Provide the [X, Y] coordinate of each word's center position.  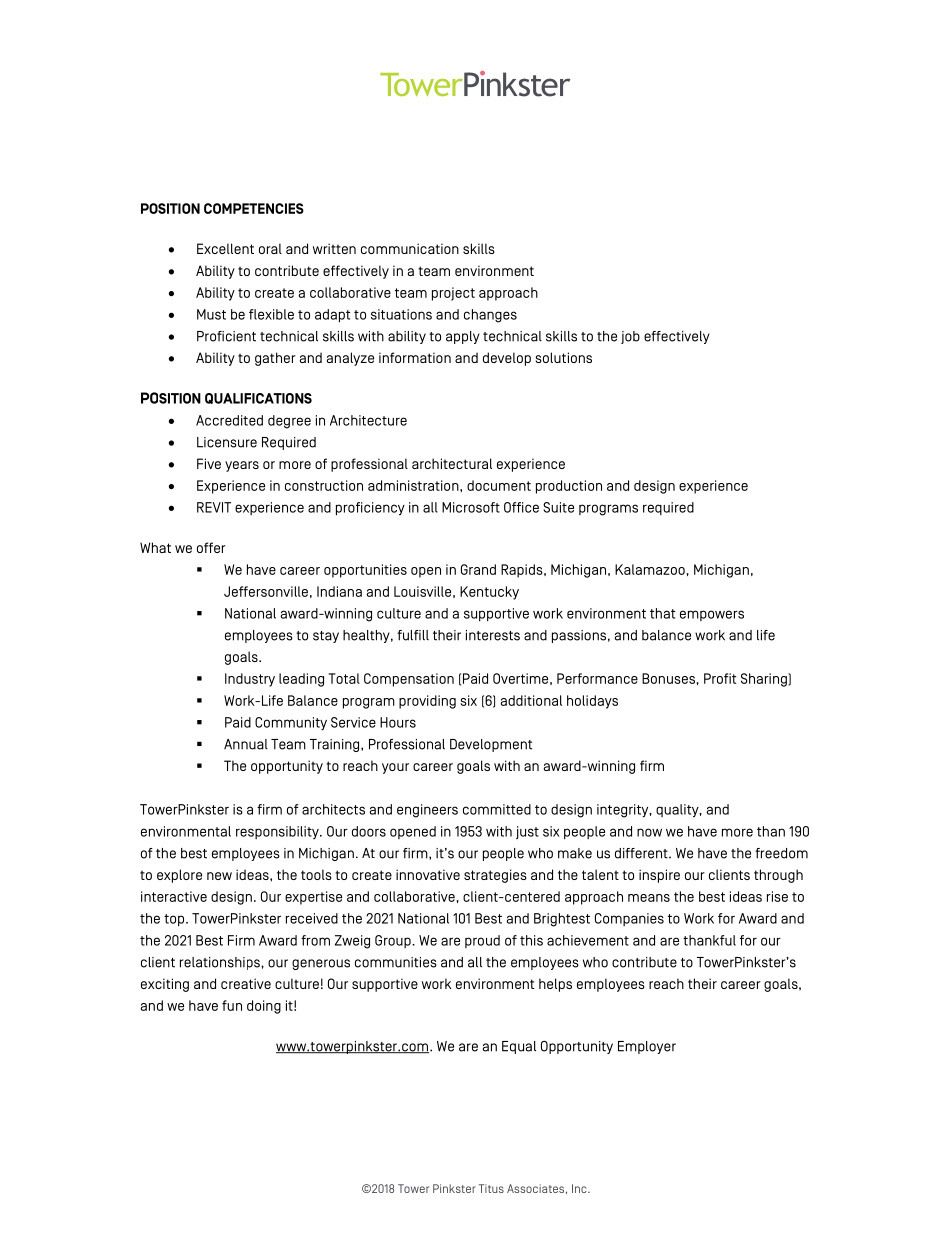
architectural [452, 463]
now [649, 832]
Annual [246, 744]
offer [211, 547]
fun [232, 1005]
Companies [629, 919]
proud [482, 941]
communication [410, 248]
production [569, 487]
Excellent [225, 248]
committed [497, 809]
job [630, 337]
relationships [221, 963]
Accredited [229, 420]
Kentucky [489, 593]
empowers [712, 615]
